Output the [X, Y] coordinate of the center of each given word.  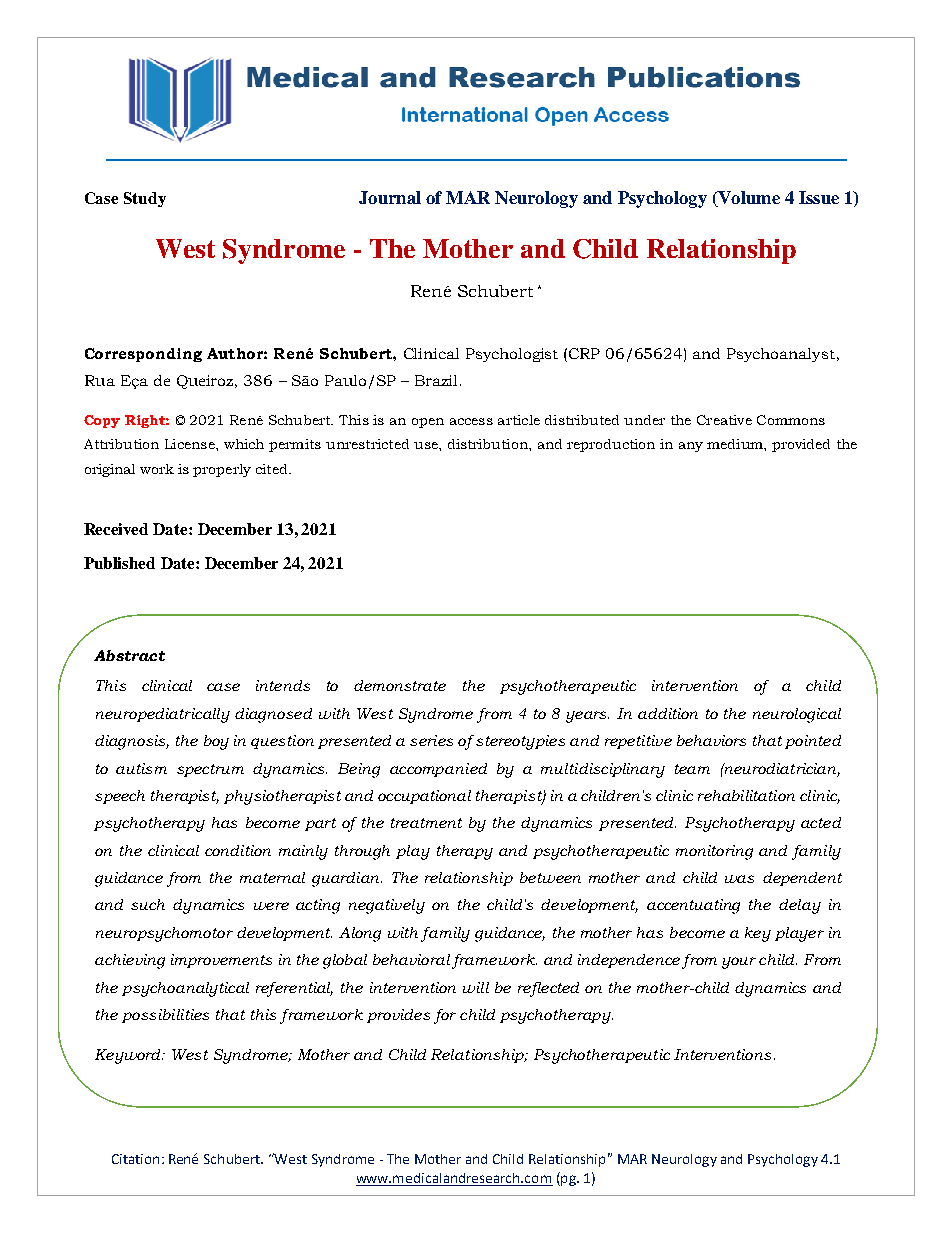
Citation [135, 1159]
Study [145, 199]
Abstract [129, 655]
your [739, 963]
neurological [797, 715]
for [445, 1016]
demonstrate [400, 685]
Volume [748, 199]
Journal [390, 197]
